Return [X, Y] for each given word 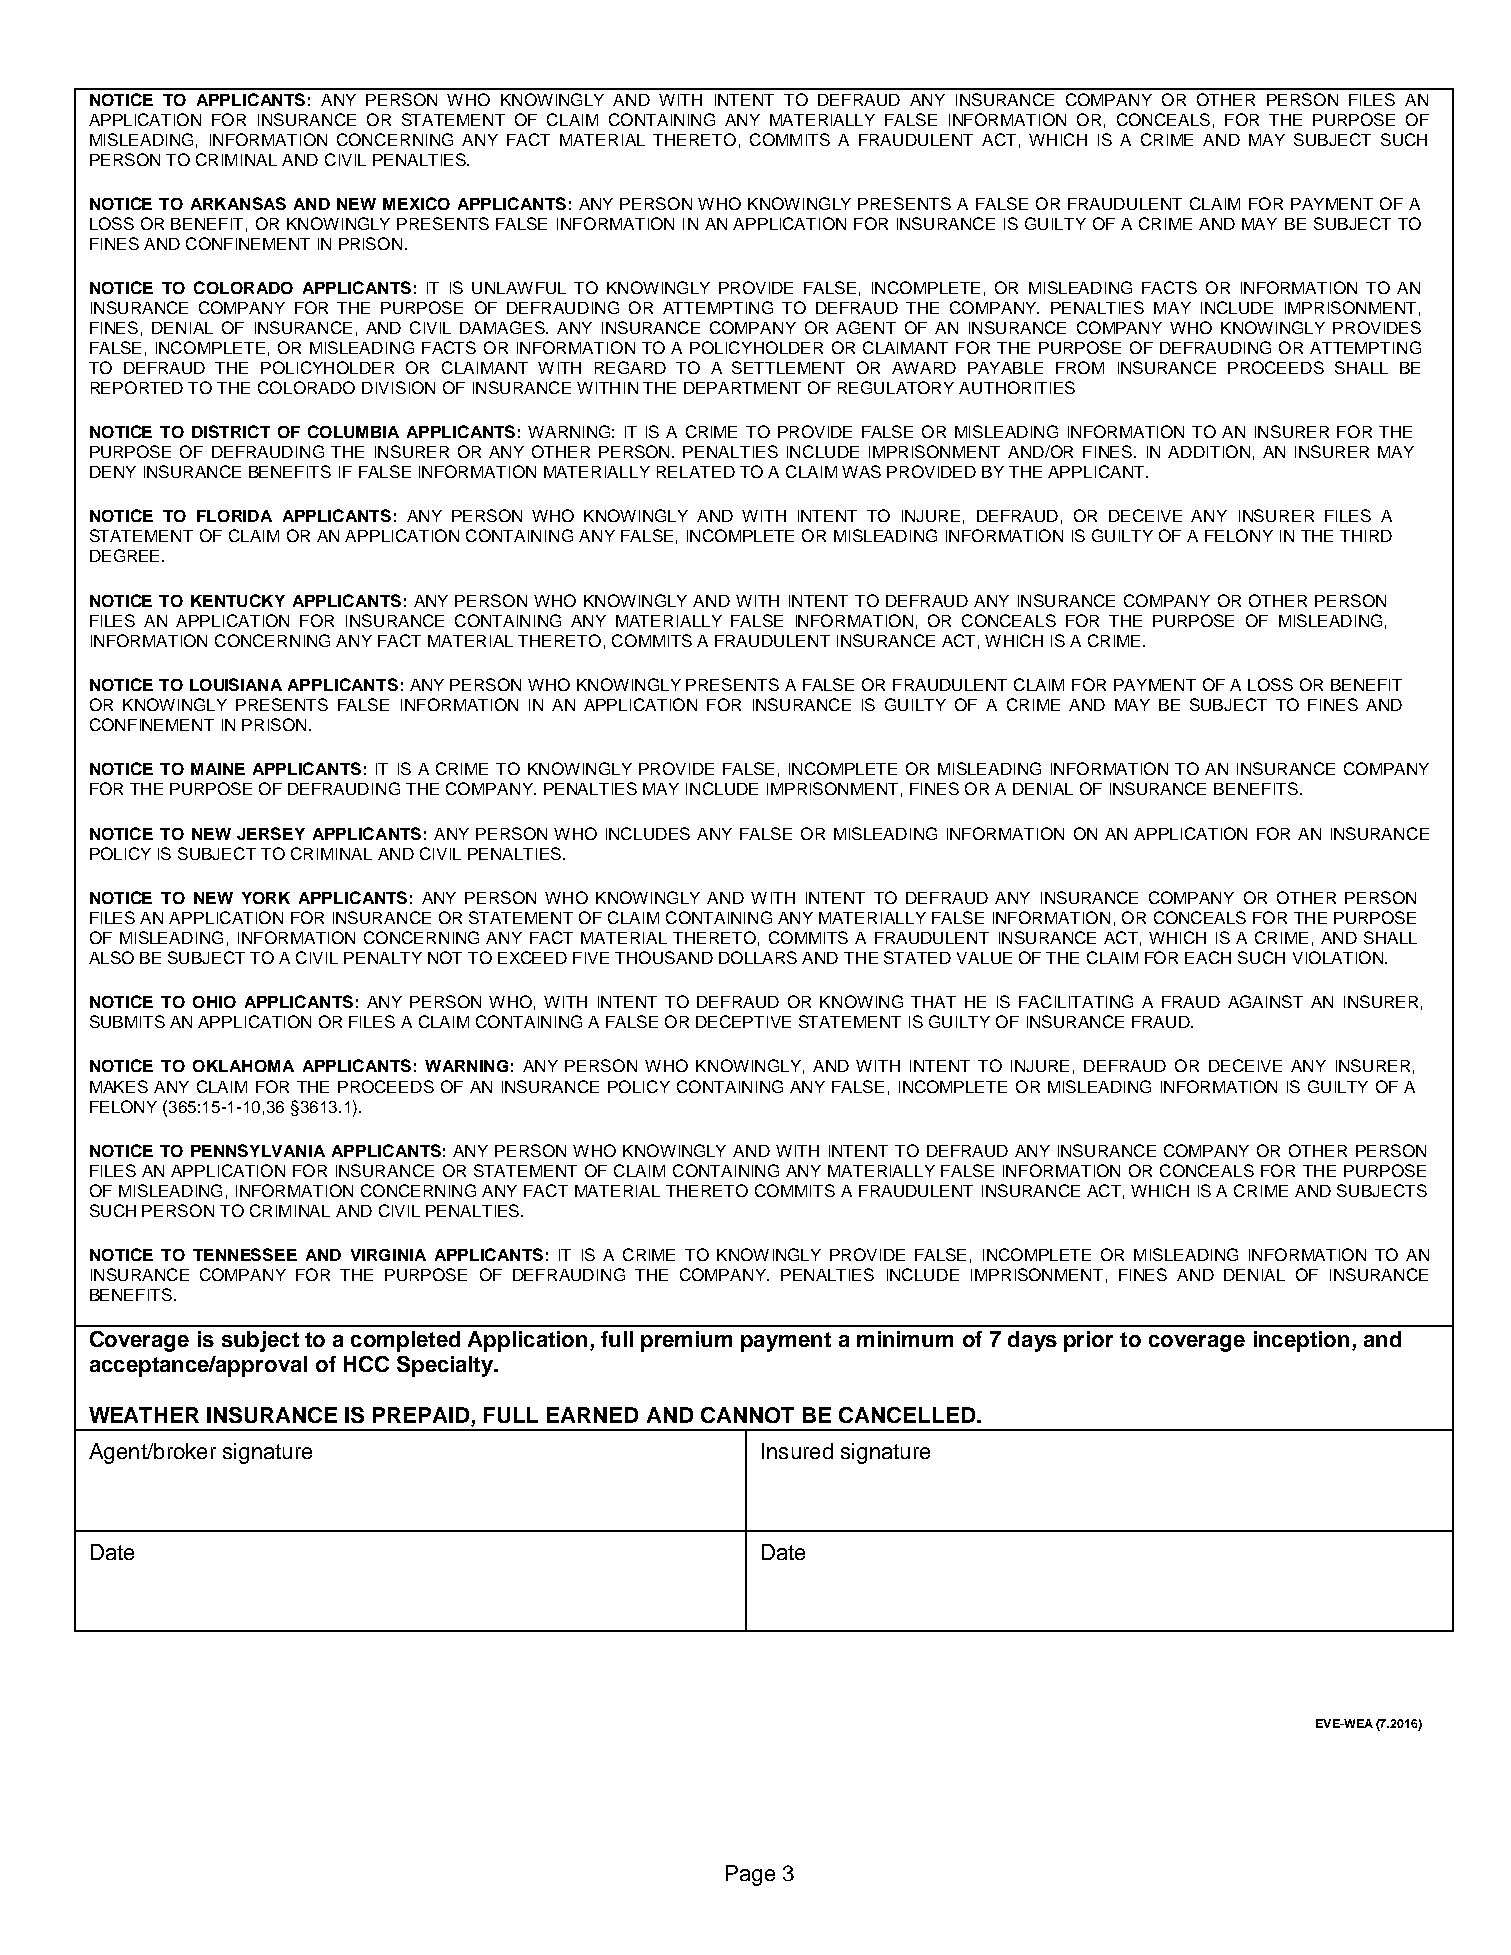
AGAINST [1265, 1001]
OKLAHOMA [243, 1066]
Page [750, 1875]
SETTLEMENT [788, 367]
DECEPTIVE [743, 1021]
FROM [1080, 367]
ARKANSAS [238, 203]
